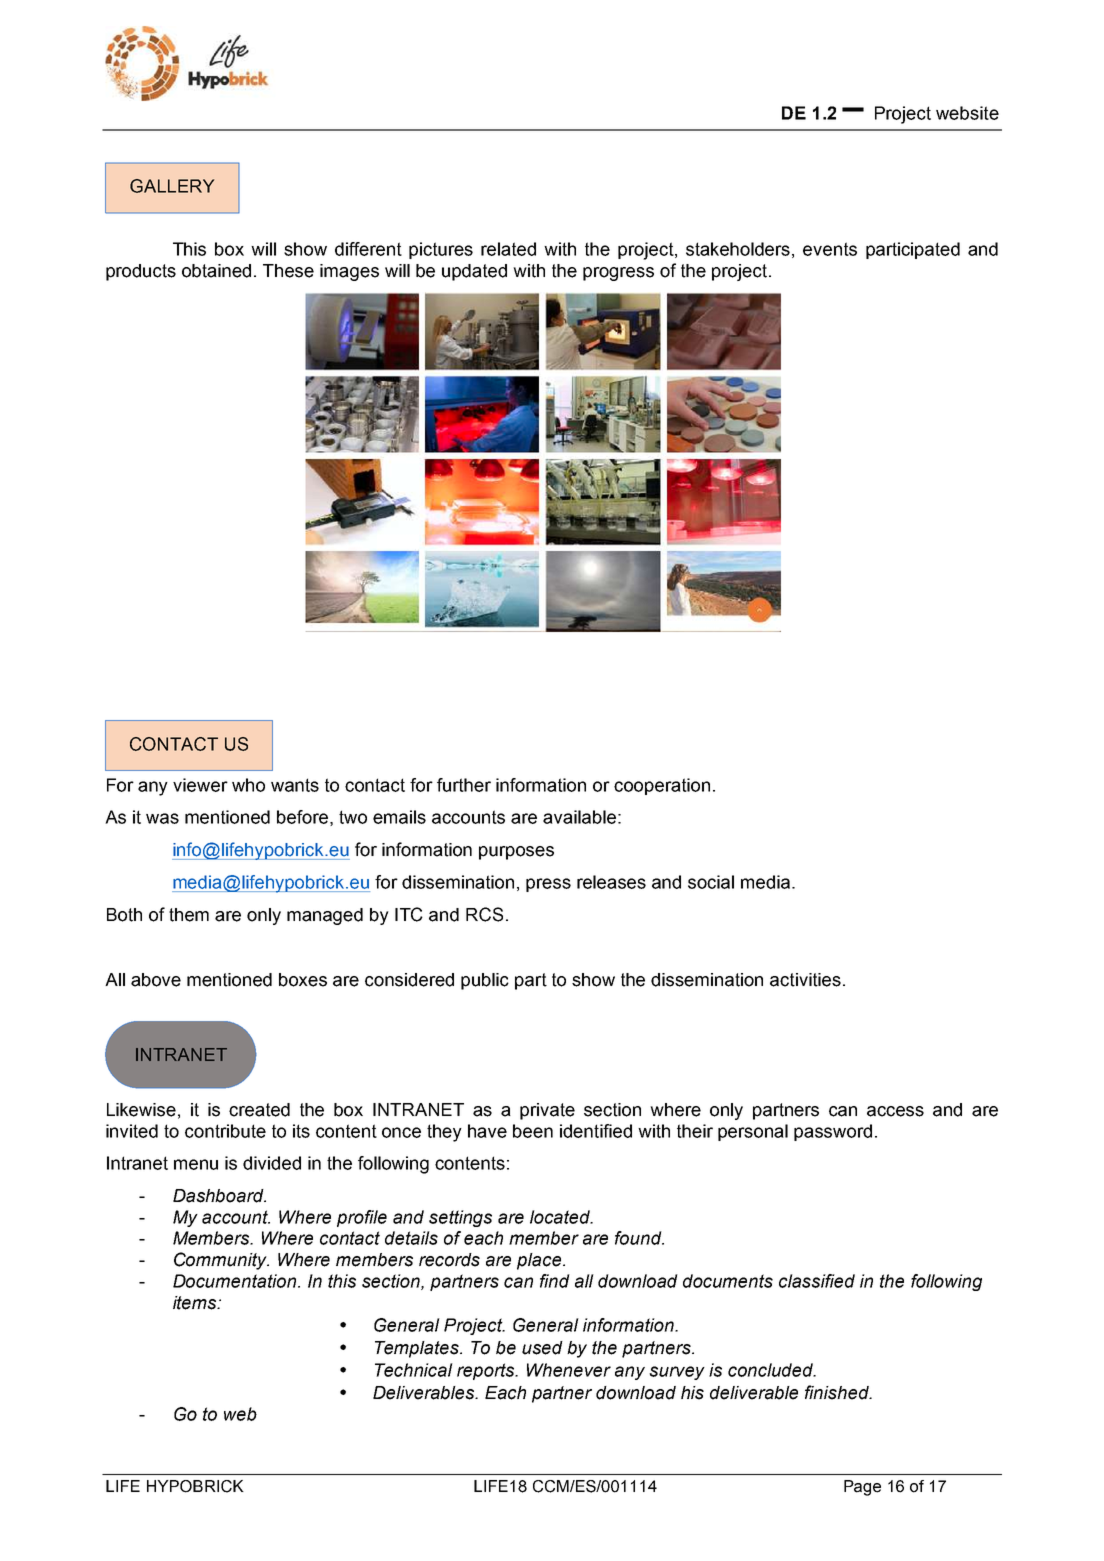 This screenshot has width=1104, height=1561. I want to click on Whenever, so click(569, 1370).
